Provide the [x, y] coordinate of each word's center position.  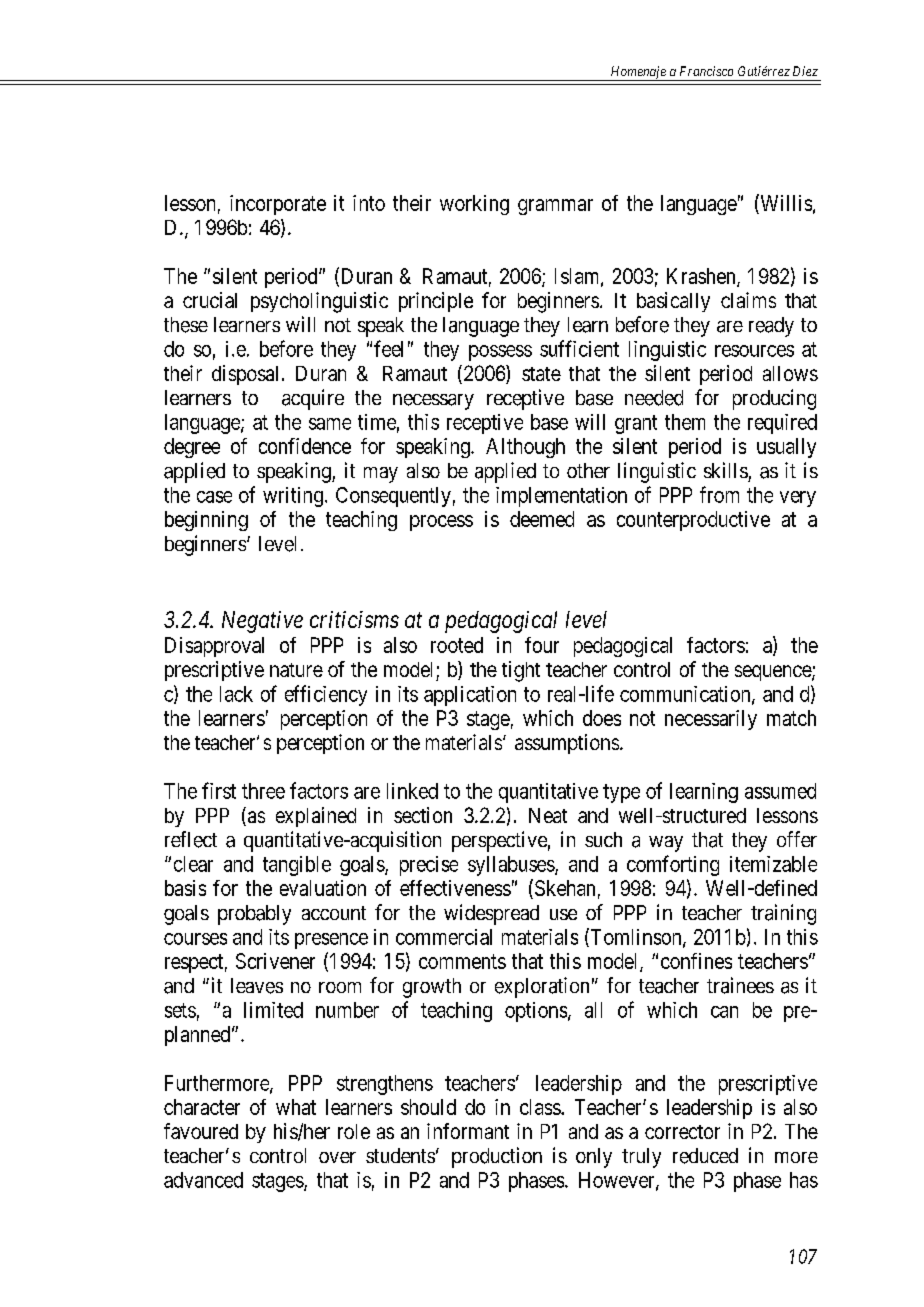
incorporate [278, 205]
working [474, 205]
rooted [457, 645]
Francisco [706, 71]
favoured [201, 1131]
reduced [705, 1156]
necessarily [711, 720]
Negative [262, 622]
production [497, 1157]
